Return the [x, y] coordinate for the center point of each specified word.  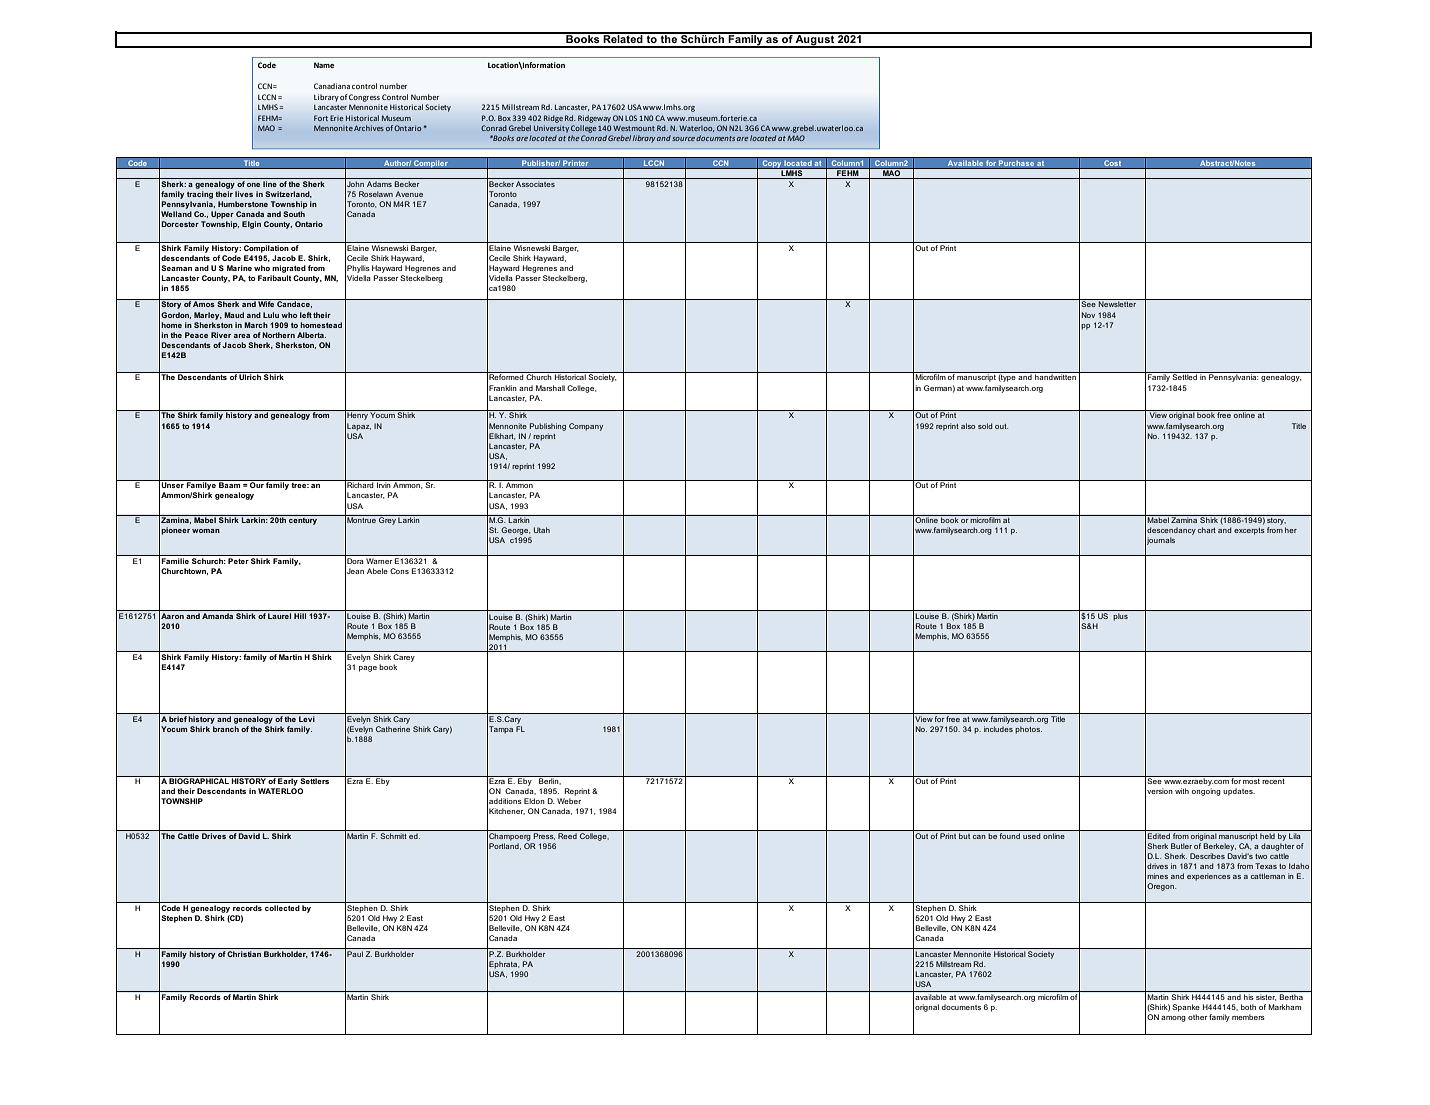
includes [998, 729]
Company [586, 427]
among [1173, 1019]
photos [1028, 730]
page [368, 669]
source [683, 139]
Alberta [311, 335]
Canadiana [332, 86]
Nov [1088, 315]
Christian [244, 952]
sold [985, 426]
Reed [567, 834]
